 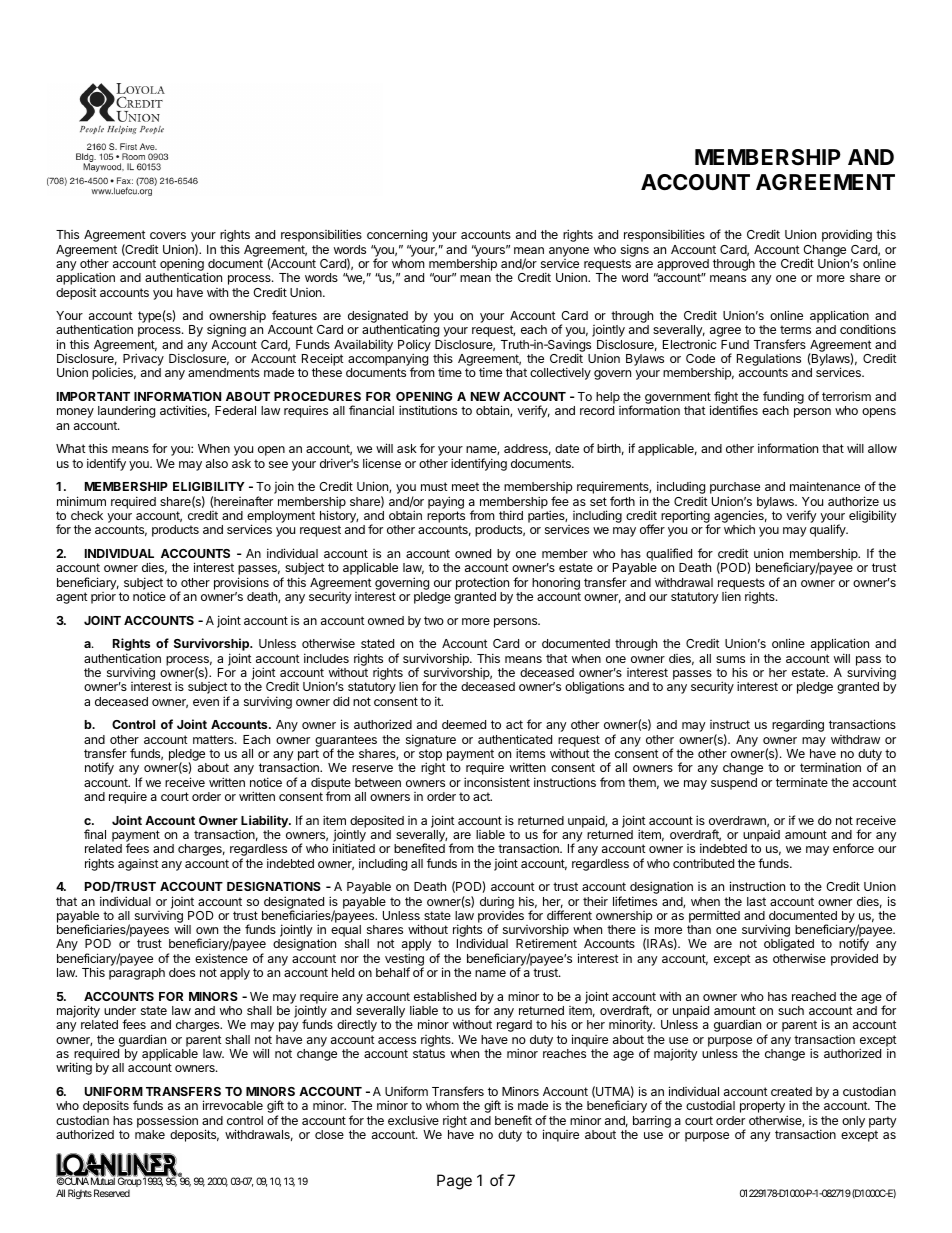 I want to click on qualify, so click(x=829, y=530).
